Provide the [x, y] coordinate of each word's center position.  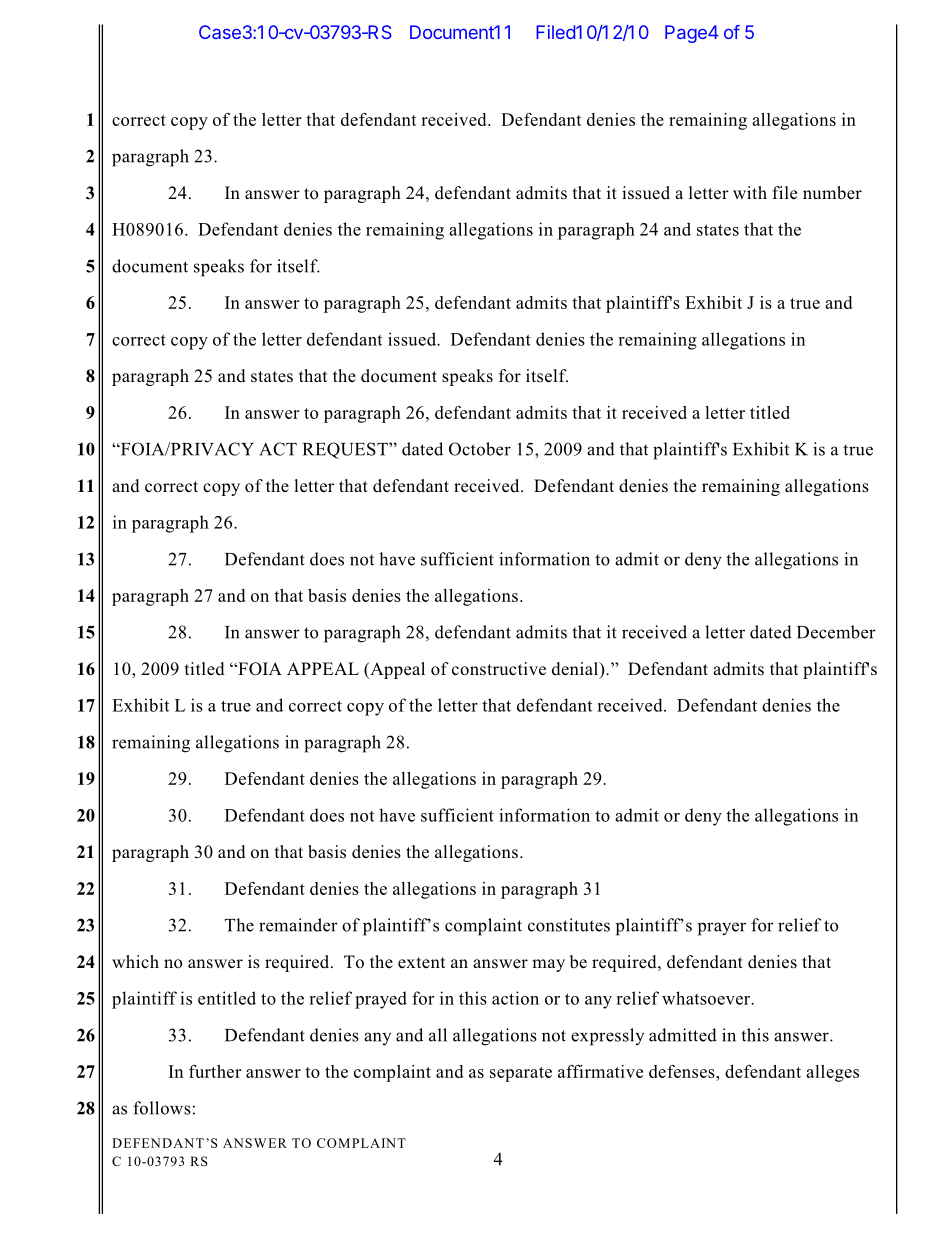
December [836, 632]
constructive [499, 669]
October [480, 449]
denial [576, 669]
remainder [298, 925]
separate [521, 1074]
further [215, 1071]
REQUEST [346, 450]
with [750, 192]
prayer [722, 929]
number [832, 193]
